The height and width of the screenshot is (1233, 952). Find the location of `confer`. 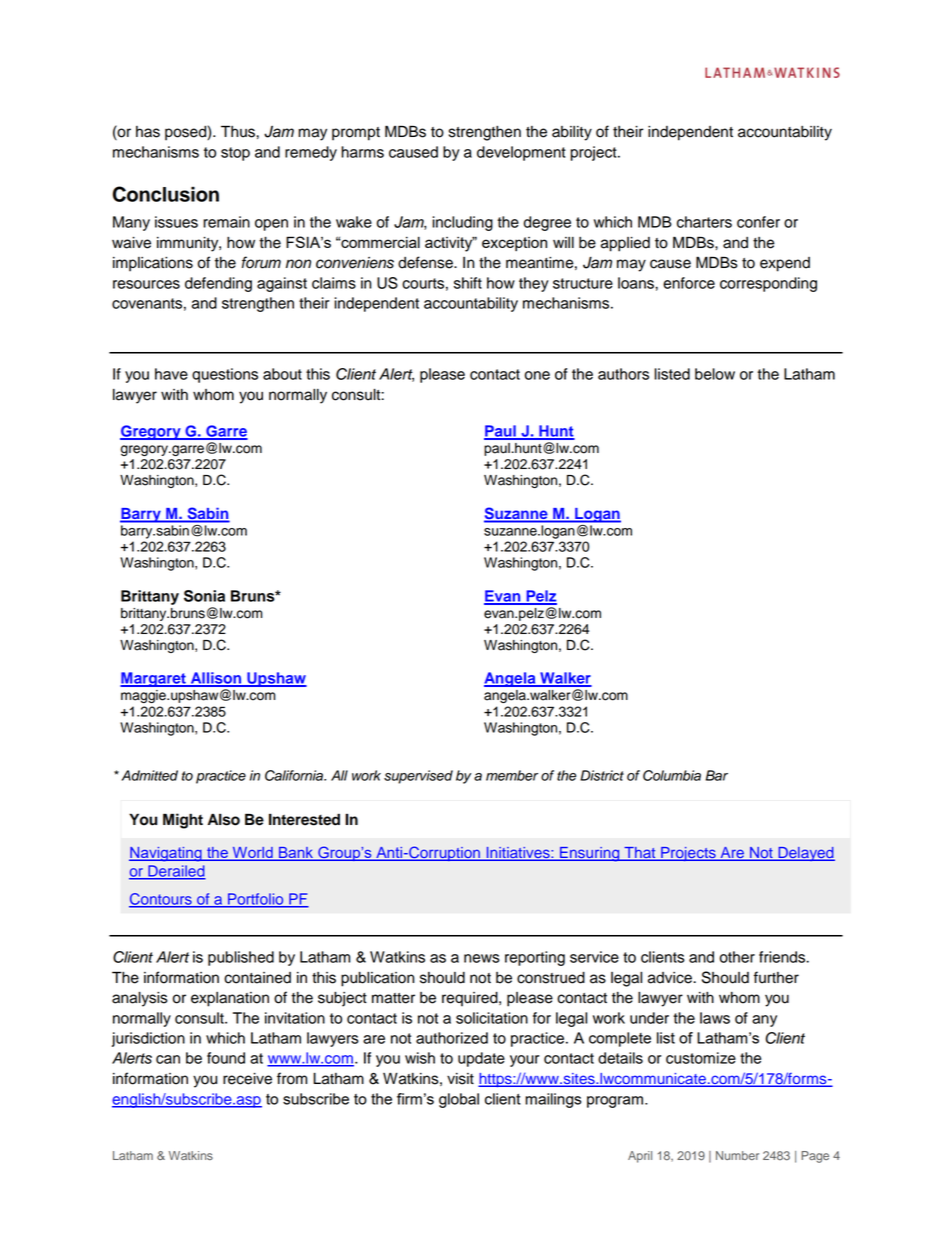

confer is located at coordinates (758, 222).
